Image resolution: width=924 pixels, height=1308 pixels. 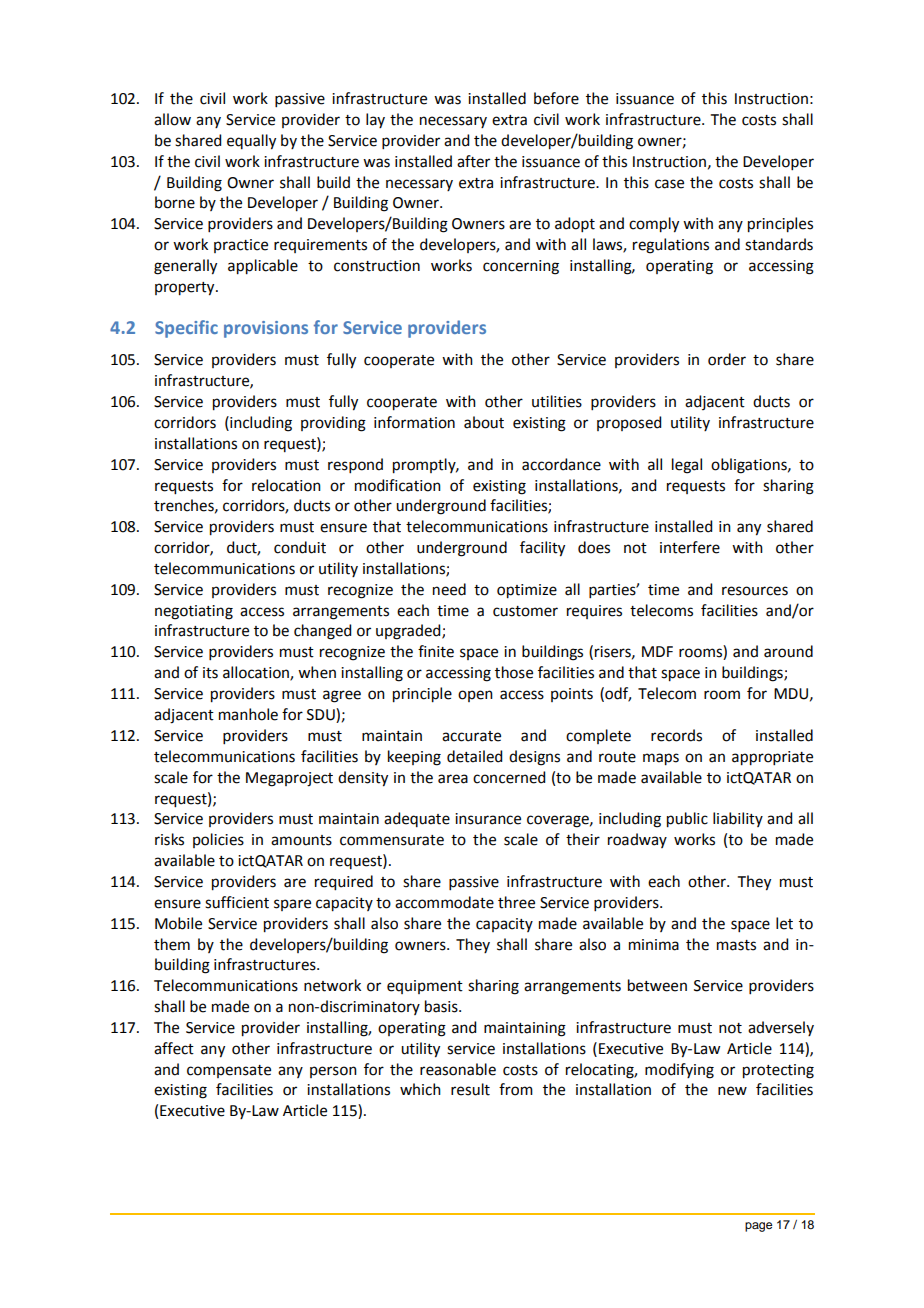 What do you see at coordinates (266, 329) in the screenshot?
I see `provisions` at bounding box center [266, 329].
